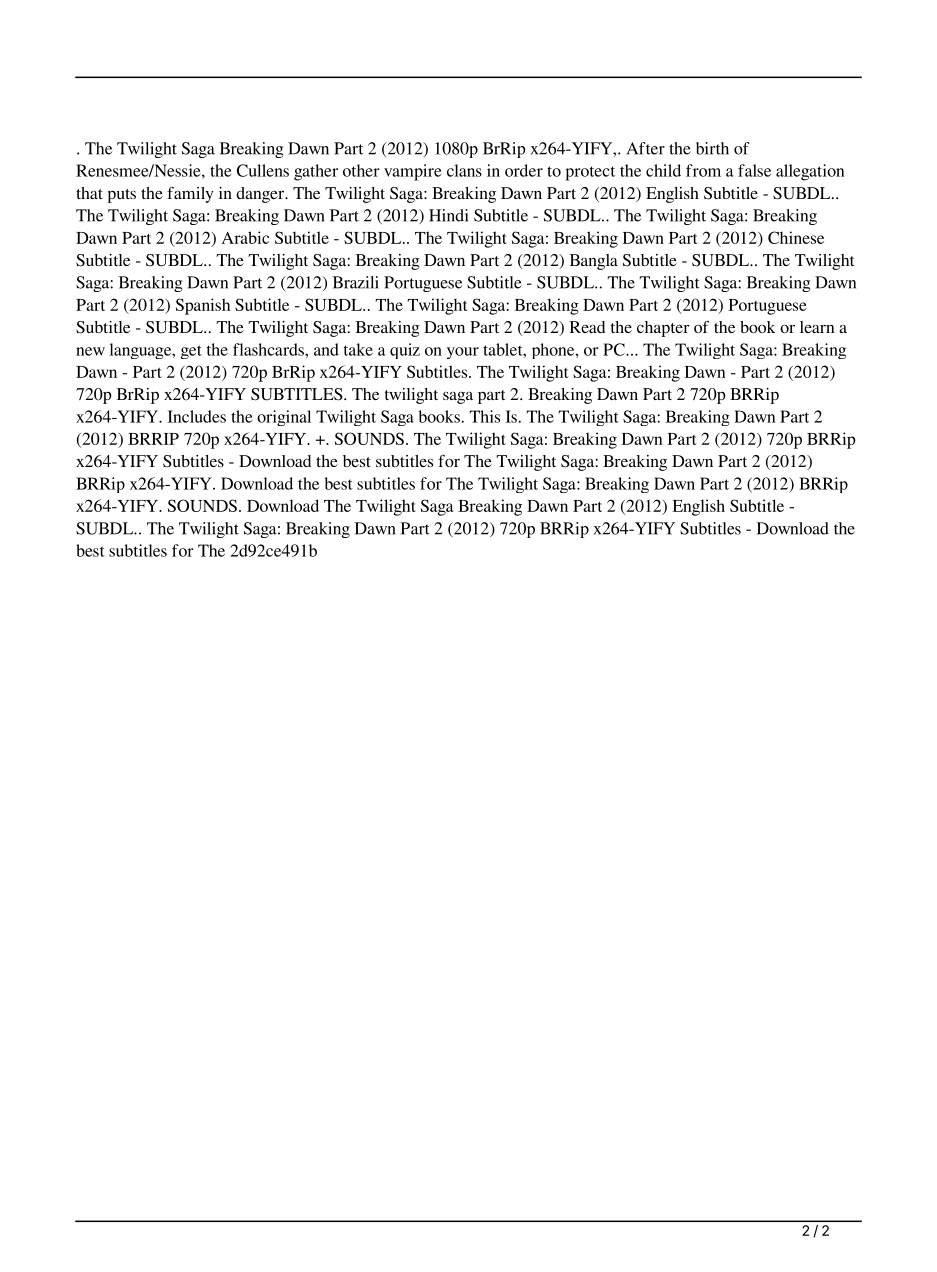  Describe the element at coordinates (463, 353) in the screenshot. I see `your` at that location.
